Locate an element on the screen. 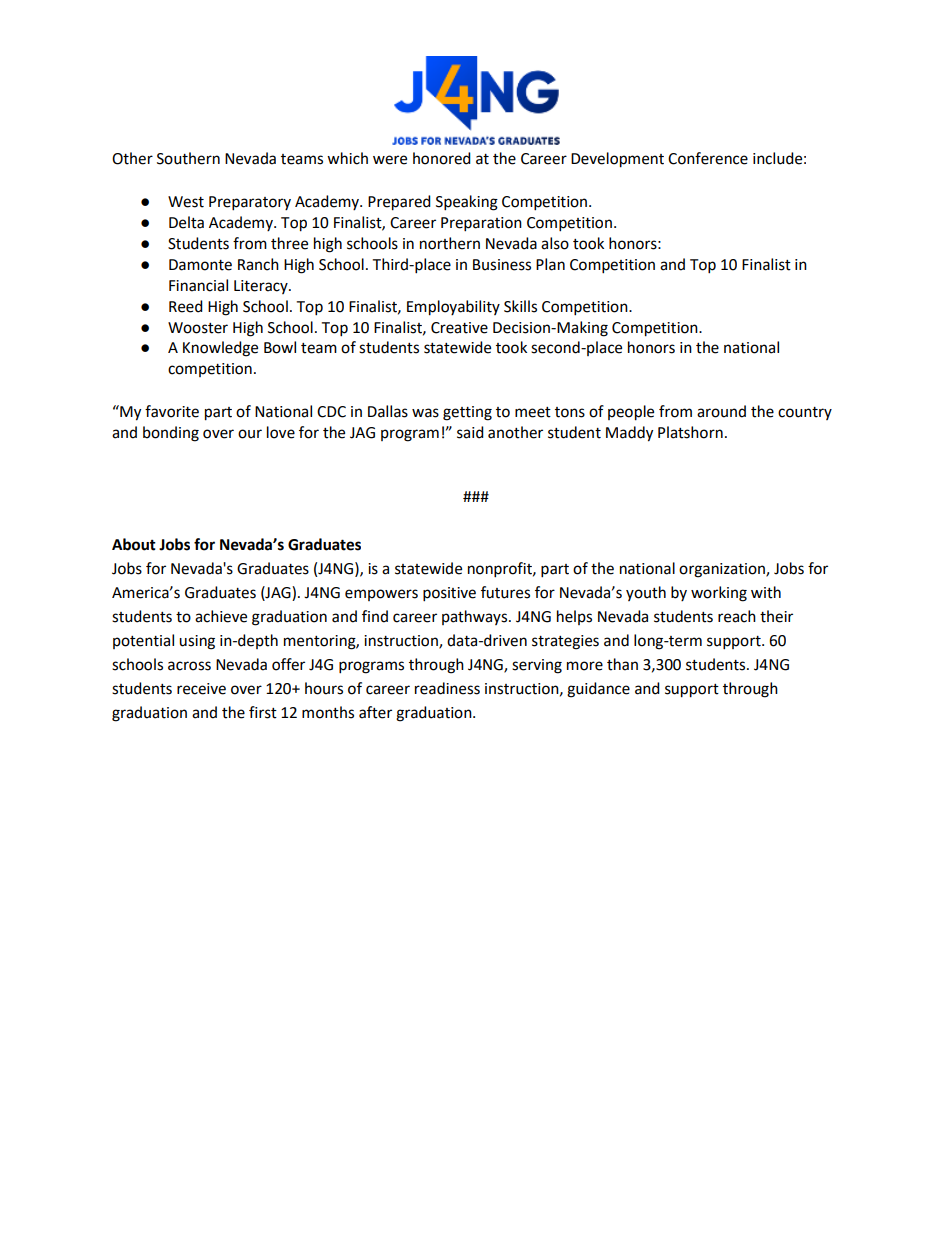 The width and height of the screenshot is (952, 1233). honored is located at coordinates (442, 158).
